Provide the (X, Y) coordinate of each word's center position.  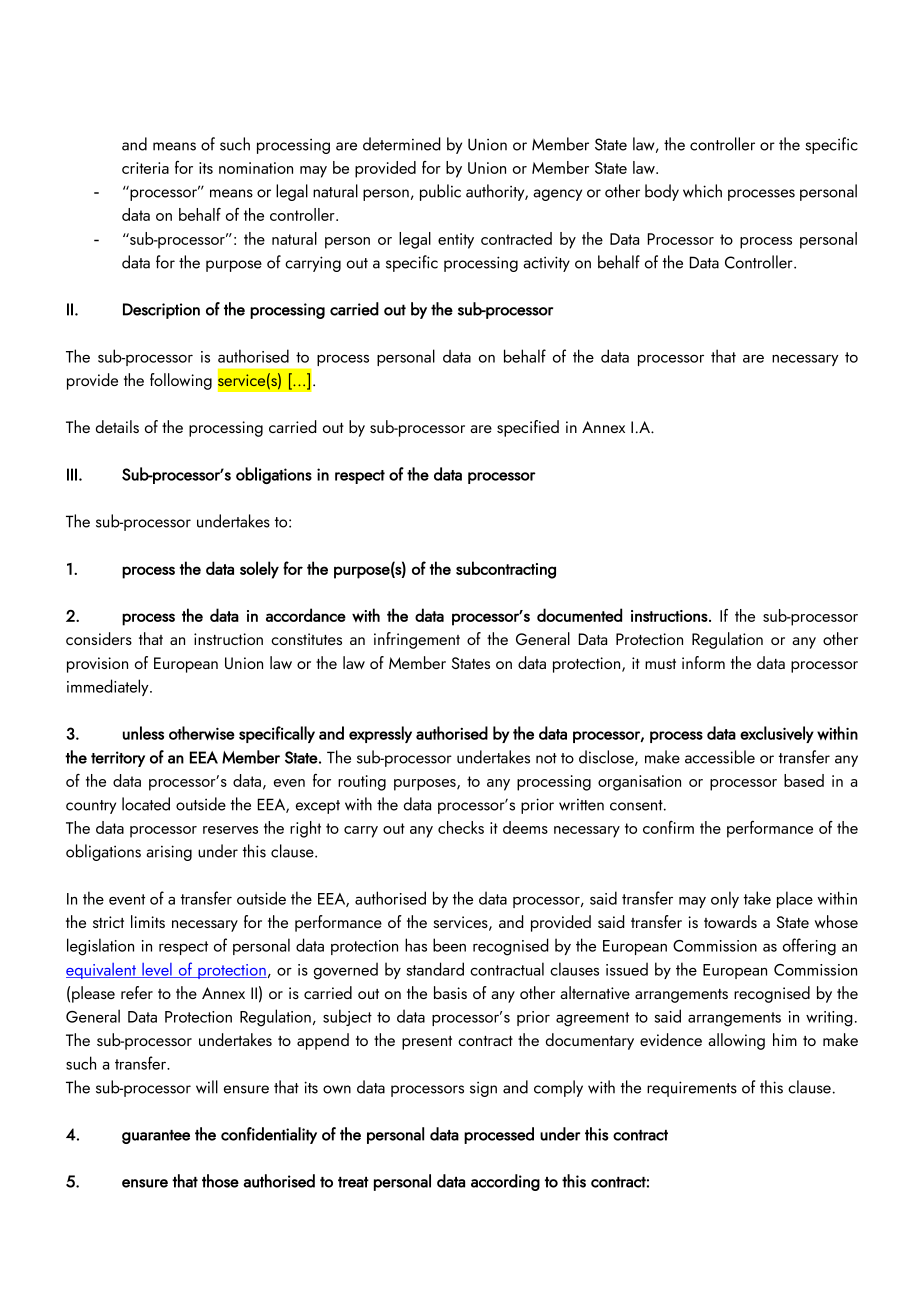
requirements (692, 1089)
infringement (417, 640)
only (725, 899)
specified (528, 428)
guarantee (156, 1137)
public (440, 192)
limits (148, 921)
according (505, 1182)
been (449, 945)
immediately (109, 687)
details (117, 426)
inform (703, 662)
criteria (145, 168)
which (702, 191)
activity (546, 264)
